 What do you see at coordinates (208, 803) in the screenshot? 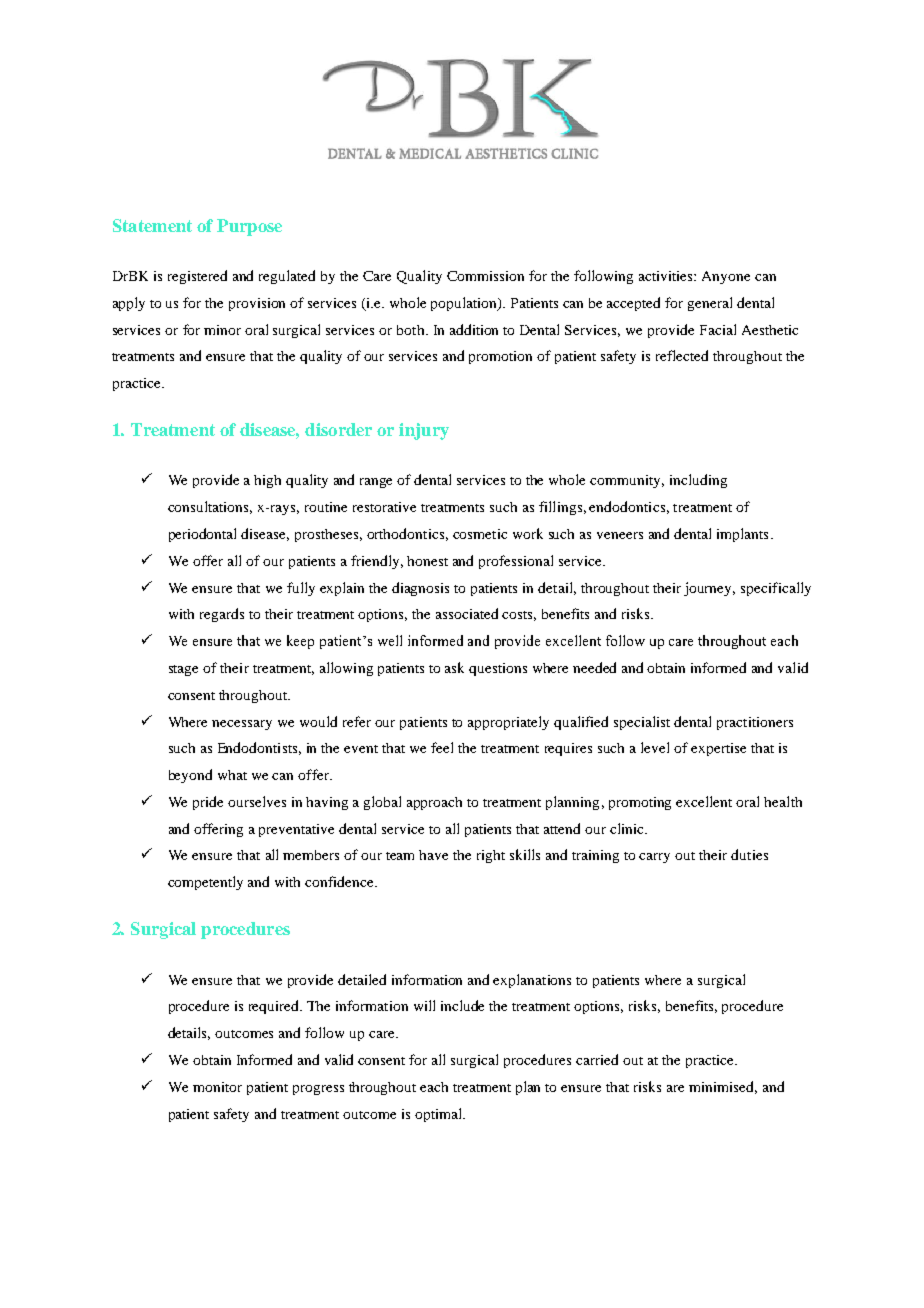
I see `pride` at bounding box center [208, 803].
